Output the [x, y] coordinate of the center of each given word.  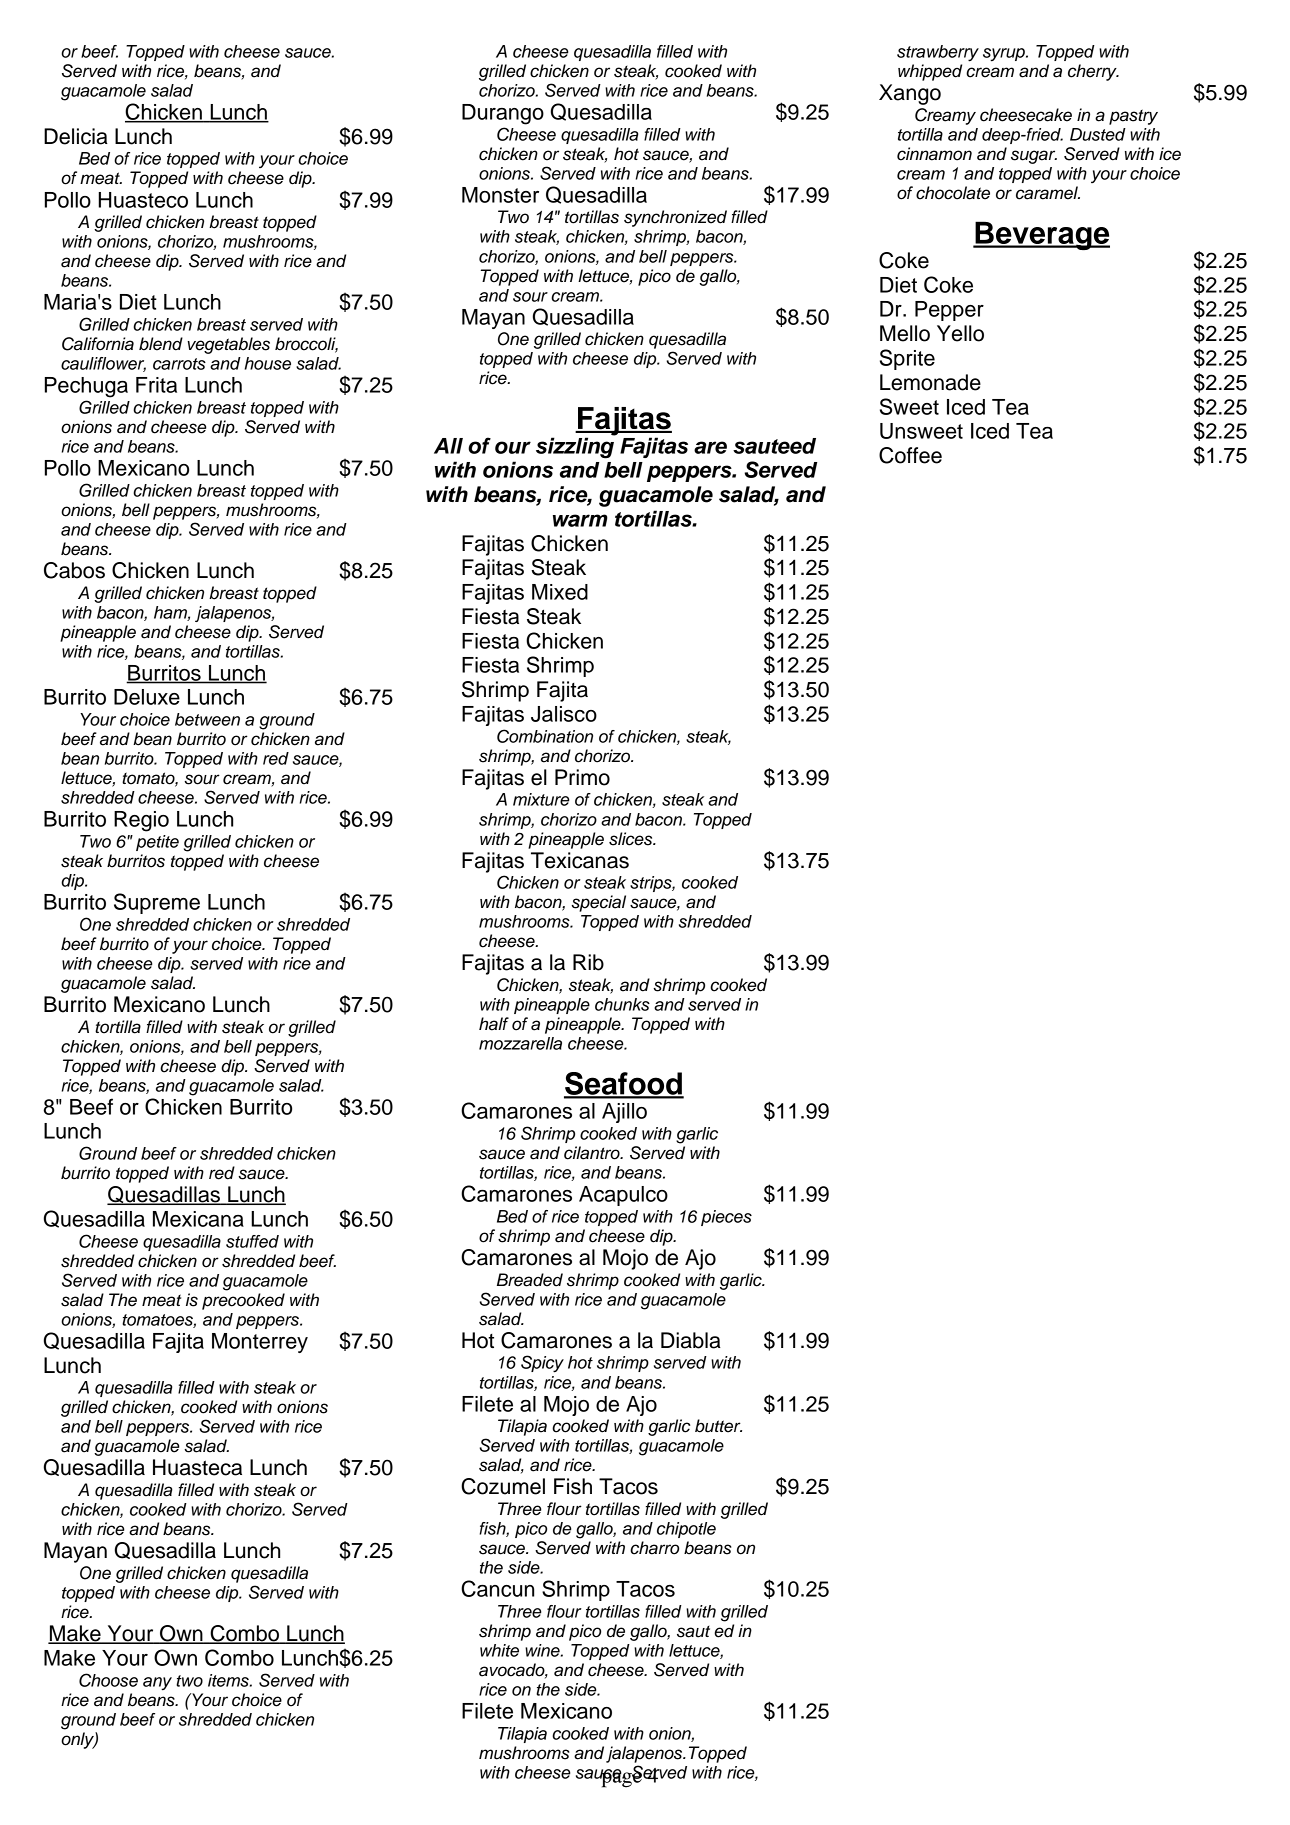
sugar [1034, 157]
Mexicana [198, 1219]
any [157, 1684]
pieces [726, 1218]
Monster [500, 195]
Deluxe [147, 697]
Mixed [560, 592]
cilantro [593, 1153]
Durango [503, 114]
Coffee [910, 455]
